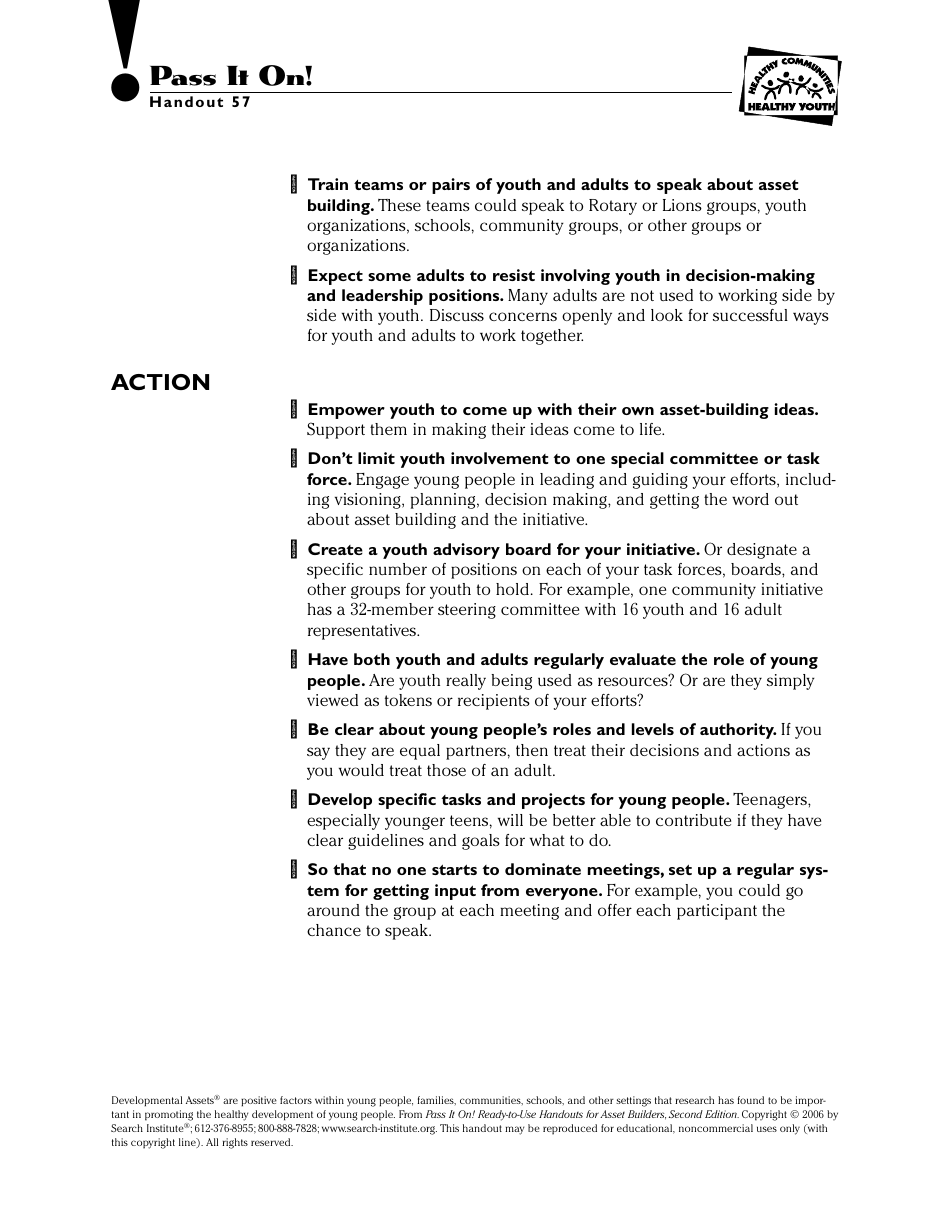 This screenshot has height=1232, width=952. Describe the element at coordinates (318, 753) in the screenshot. I see `say` at that location.
